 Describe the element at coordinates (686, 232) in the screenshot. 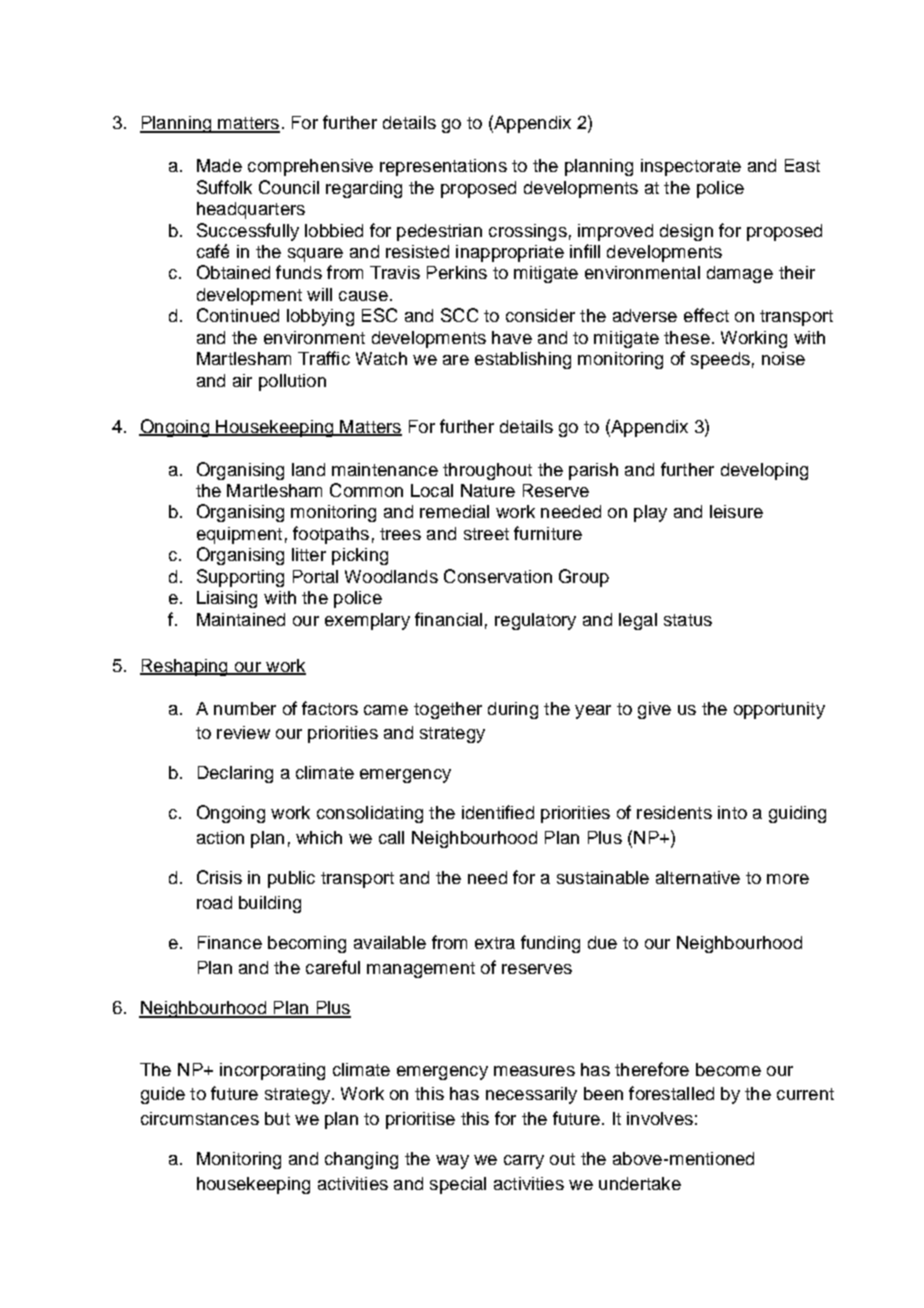

I see `design` at that location.
